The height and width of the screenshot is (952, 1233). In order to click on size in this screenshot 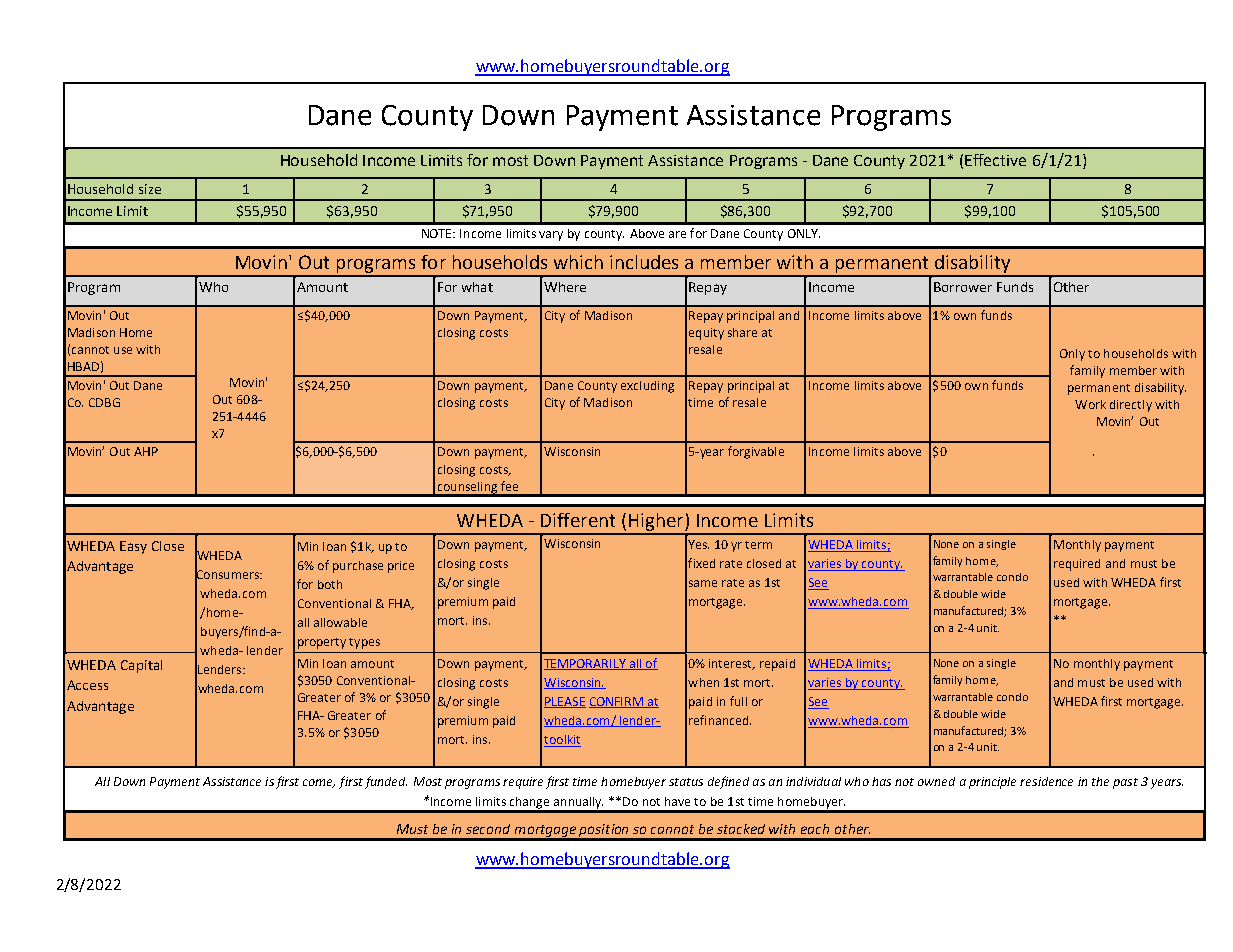, I will do `click(150, 189)`.
